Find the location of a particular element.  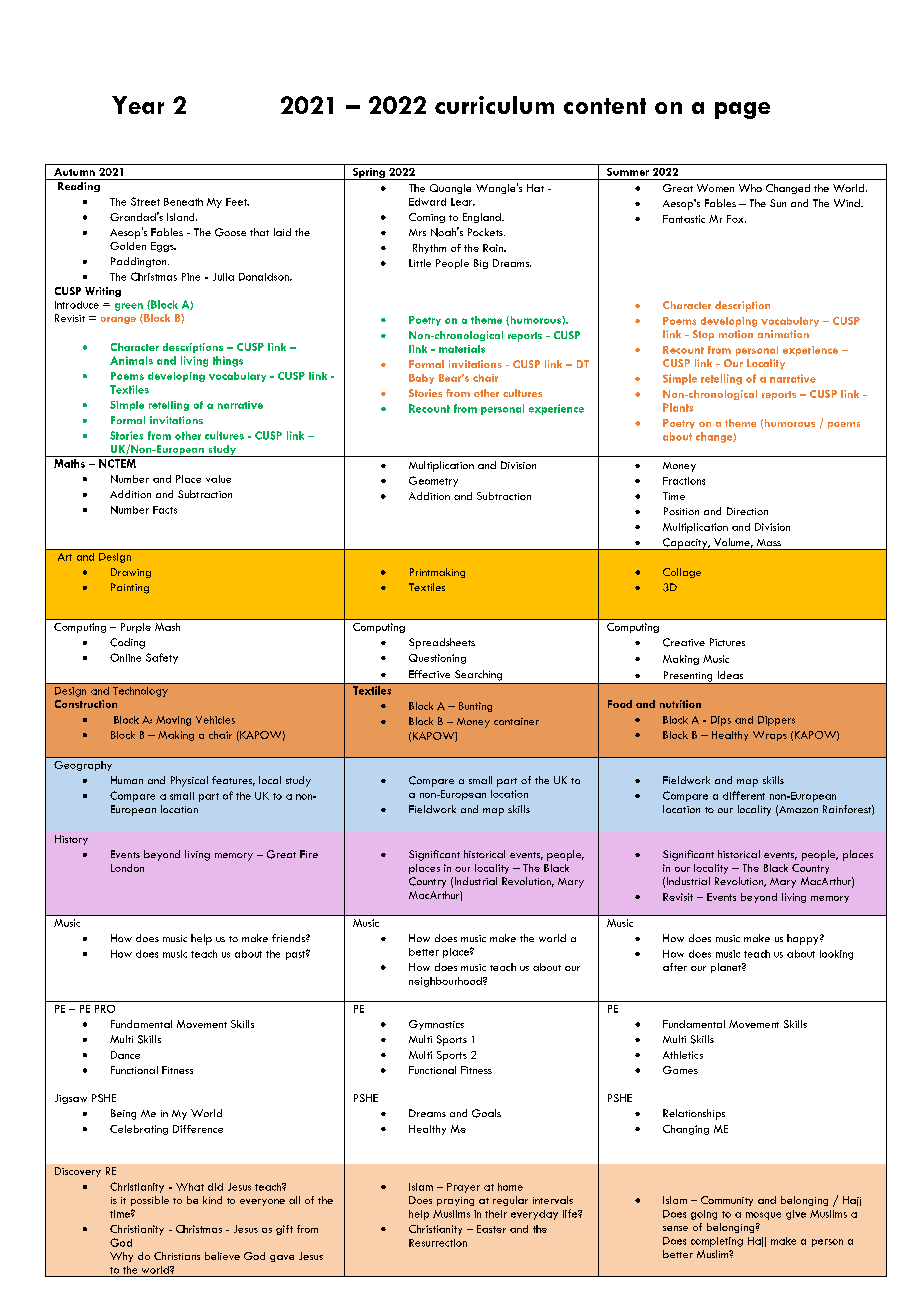

Effective is located at coordinates (429, 674).
